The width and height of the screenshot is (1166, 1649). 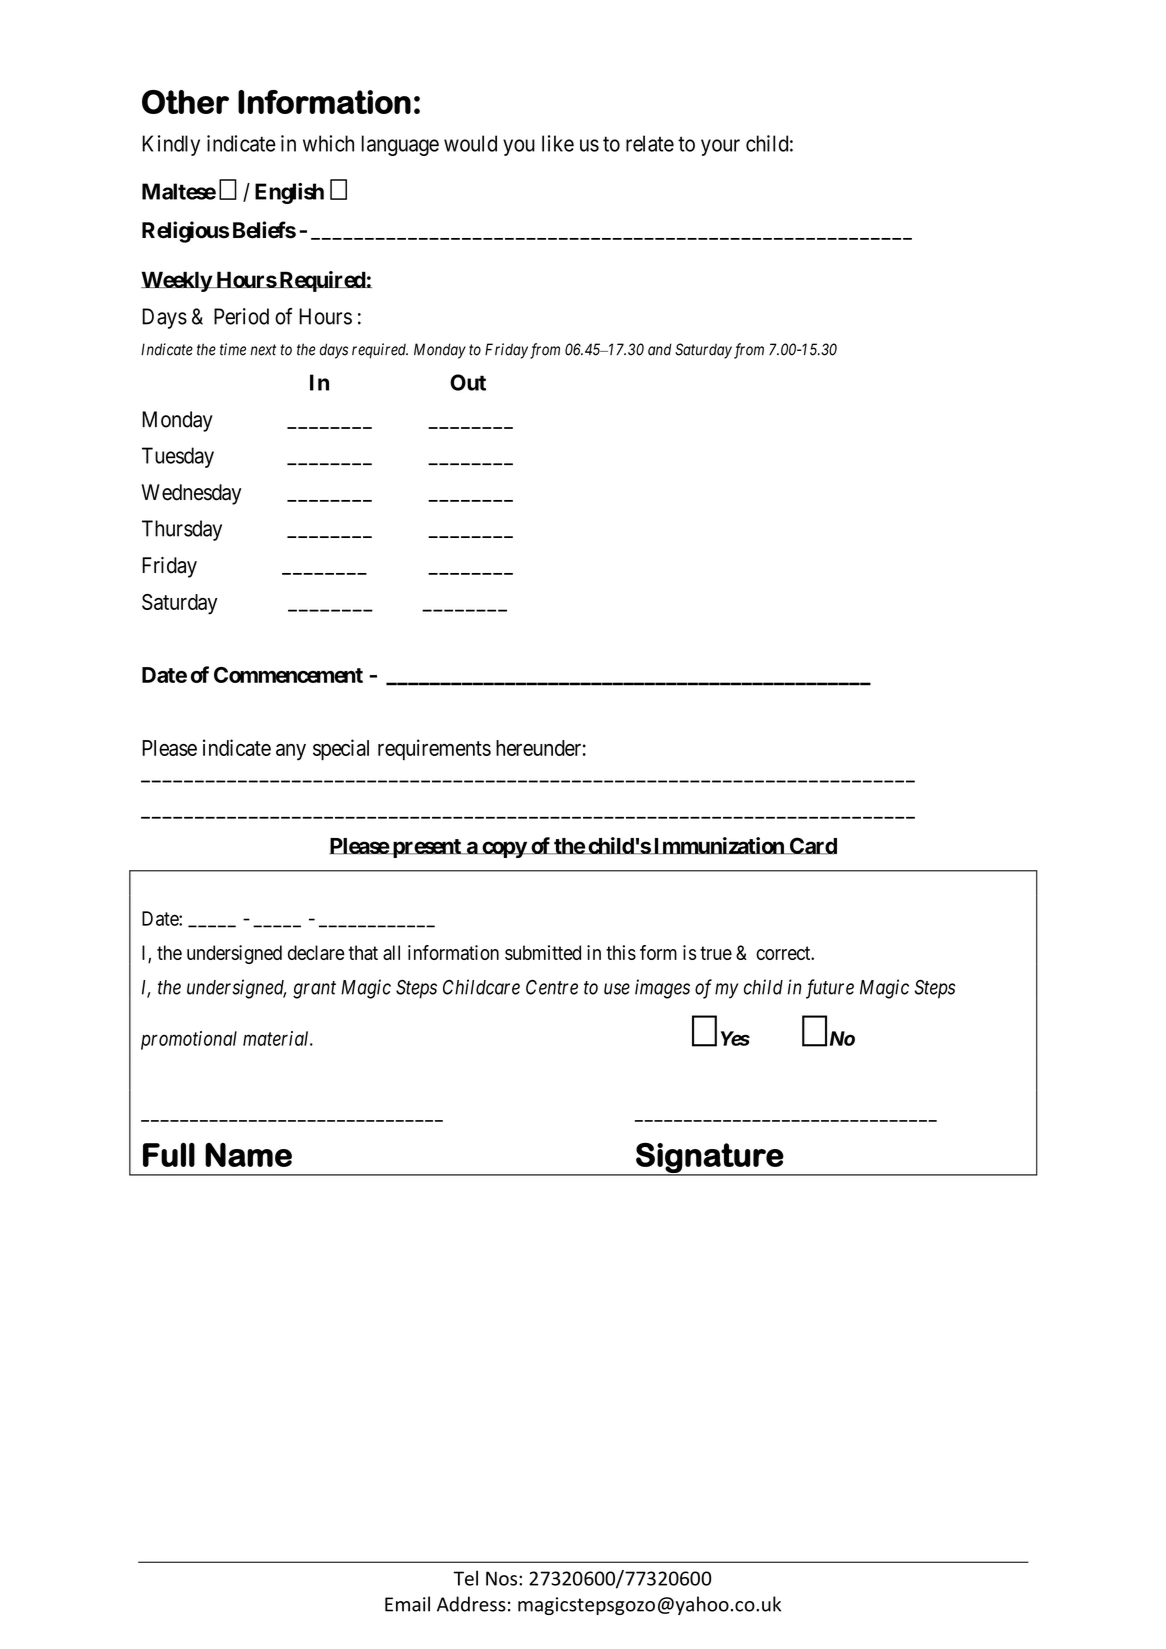 I want to click on Centre, so click(x=552, y=987).
